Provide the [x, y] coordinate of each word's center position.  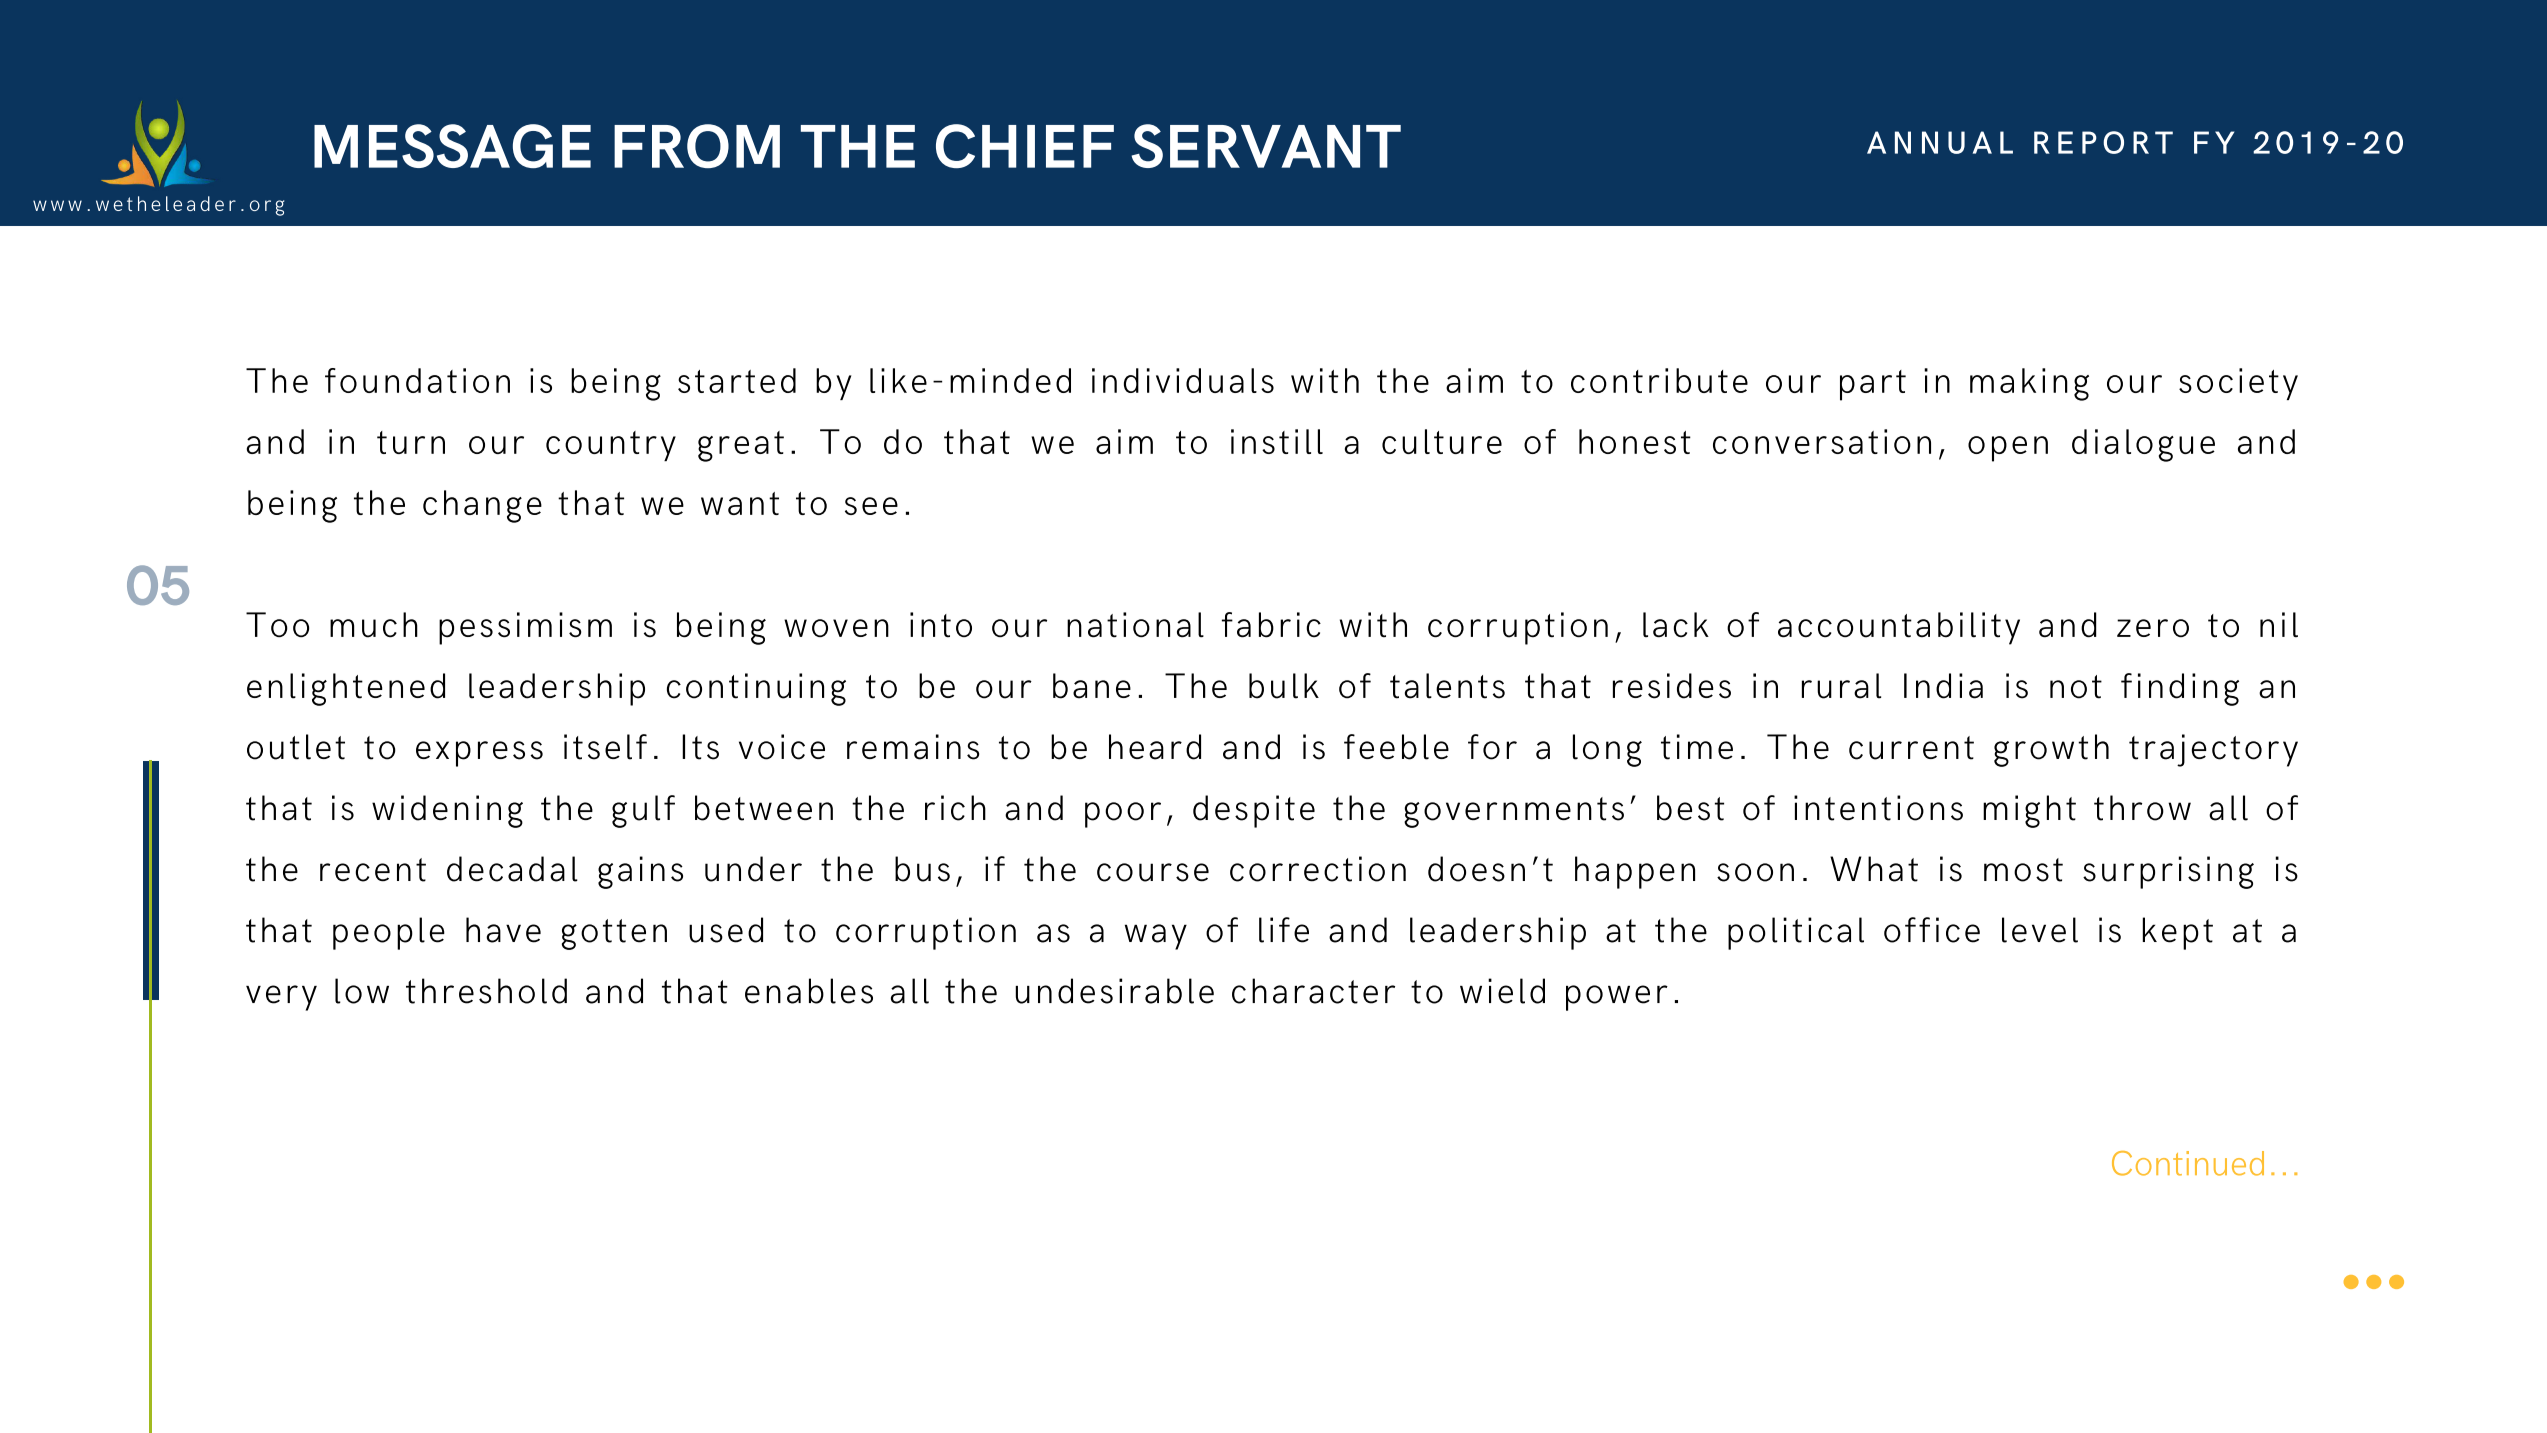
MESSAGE [452, 146]
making [2029, 384]
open [2008, 449]
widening [447, 811]
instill [1277, 441]
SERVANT [1266, 146]
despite [1254, 811]
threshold [486, 991]
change [482, 506]
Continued [2188, 1163]
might [2029, 811]
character [1313, 991]
